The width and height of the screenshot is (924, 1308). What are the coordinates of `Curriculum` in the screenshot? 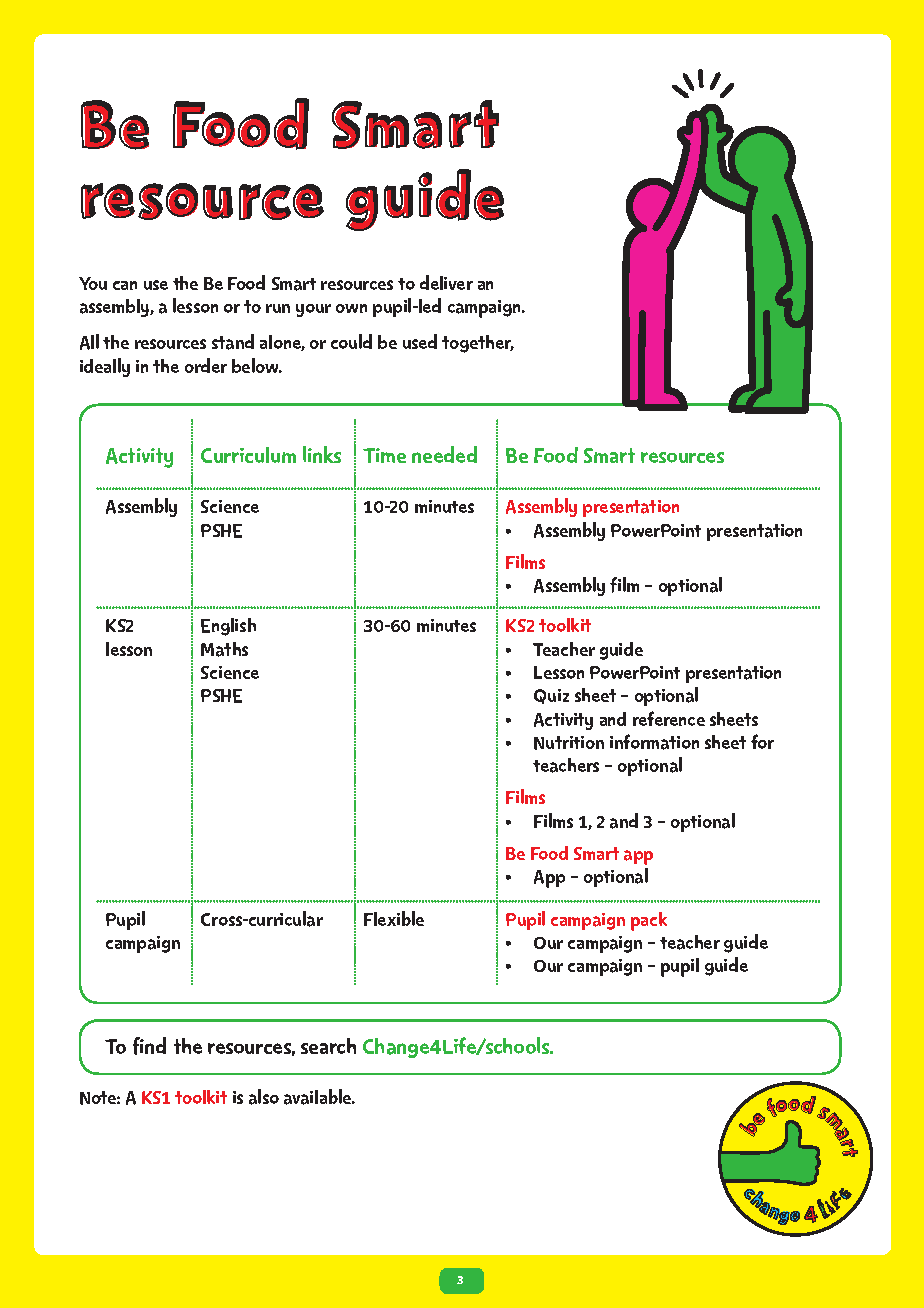 It's located at (248, 455).
